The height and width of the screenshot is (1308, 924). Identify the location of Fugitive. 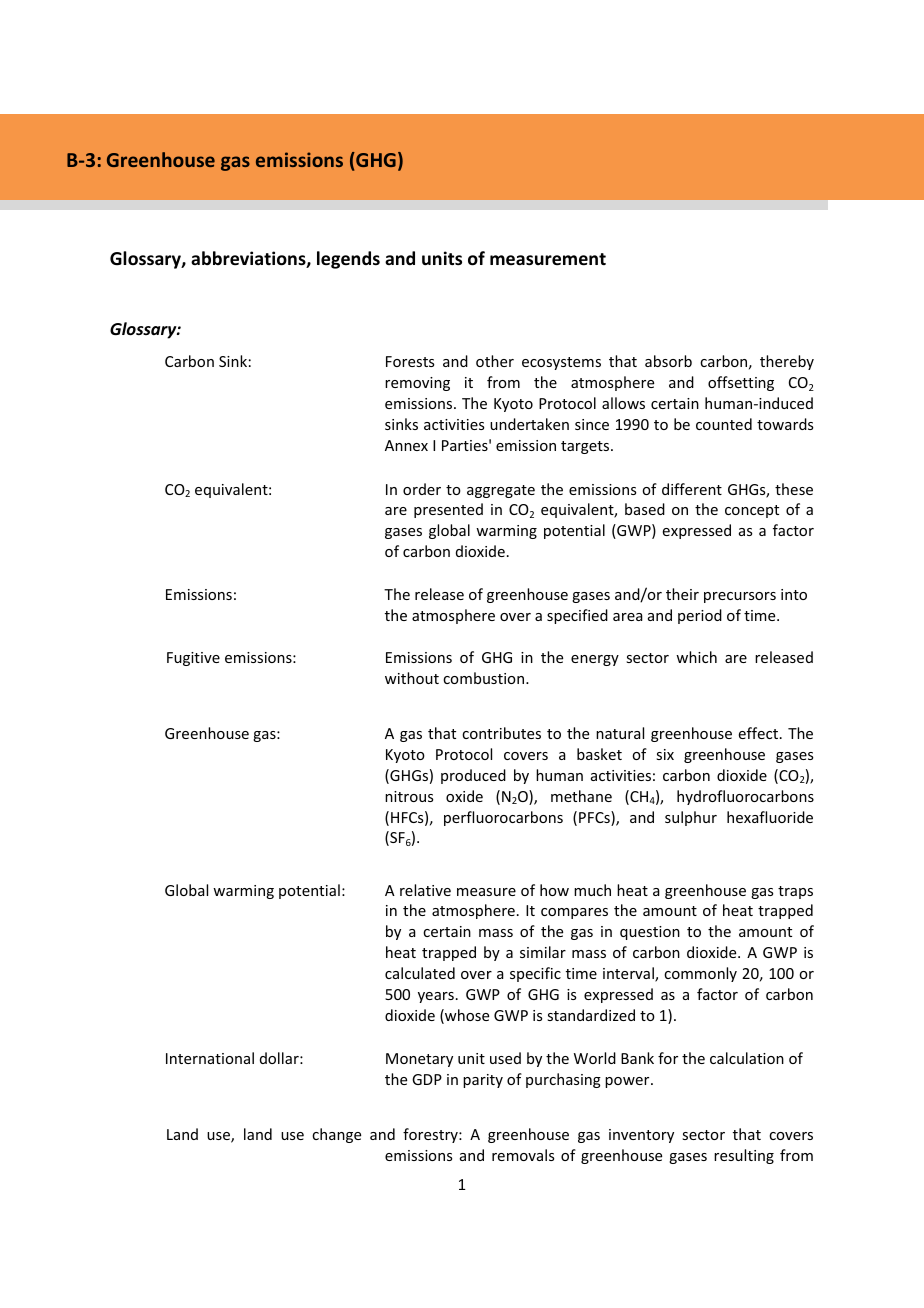
(193, 659).
